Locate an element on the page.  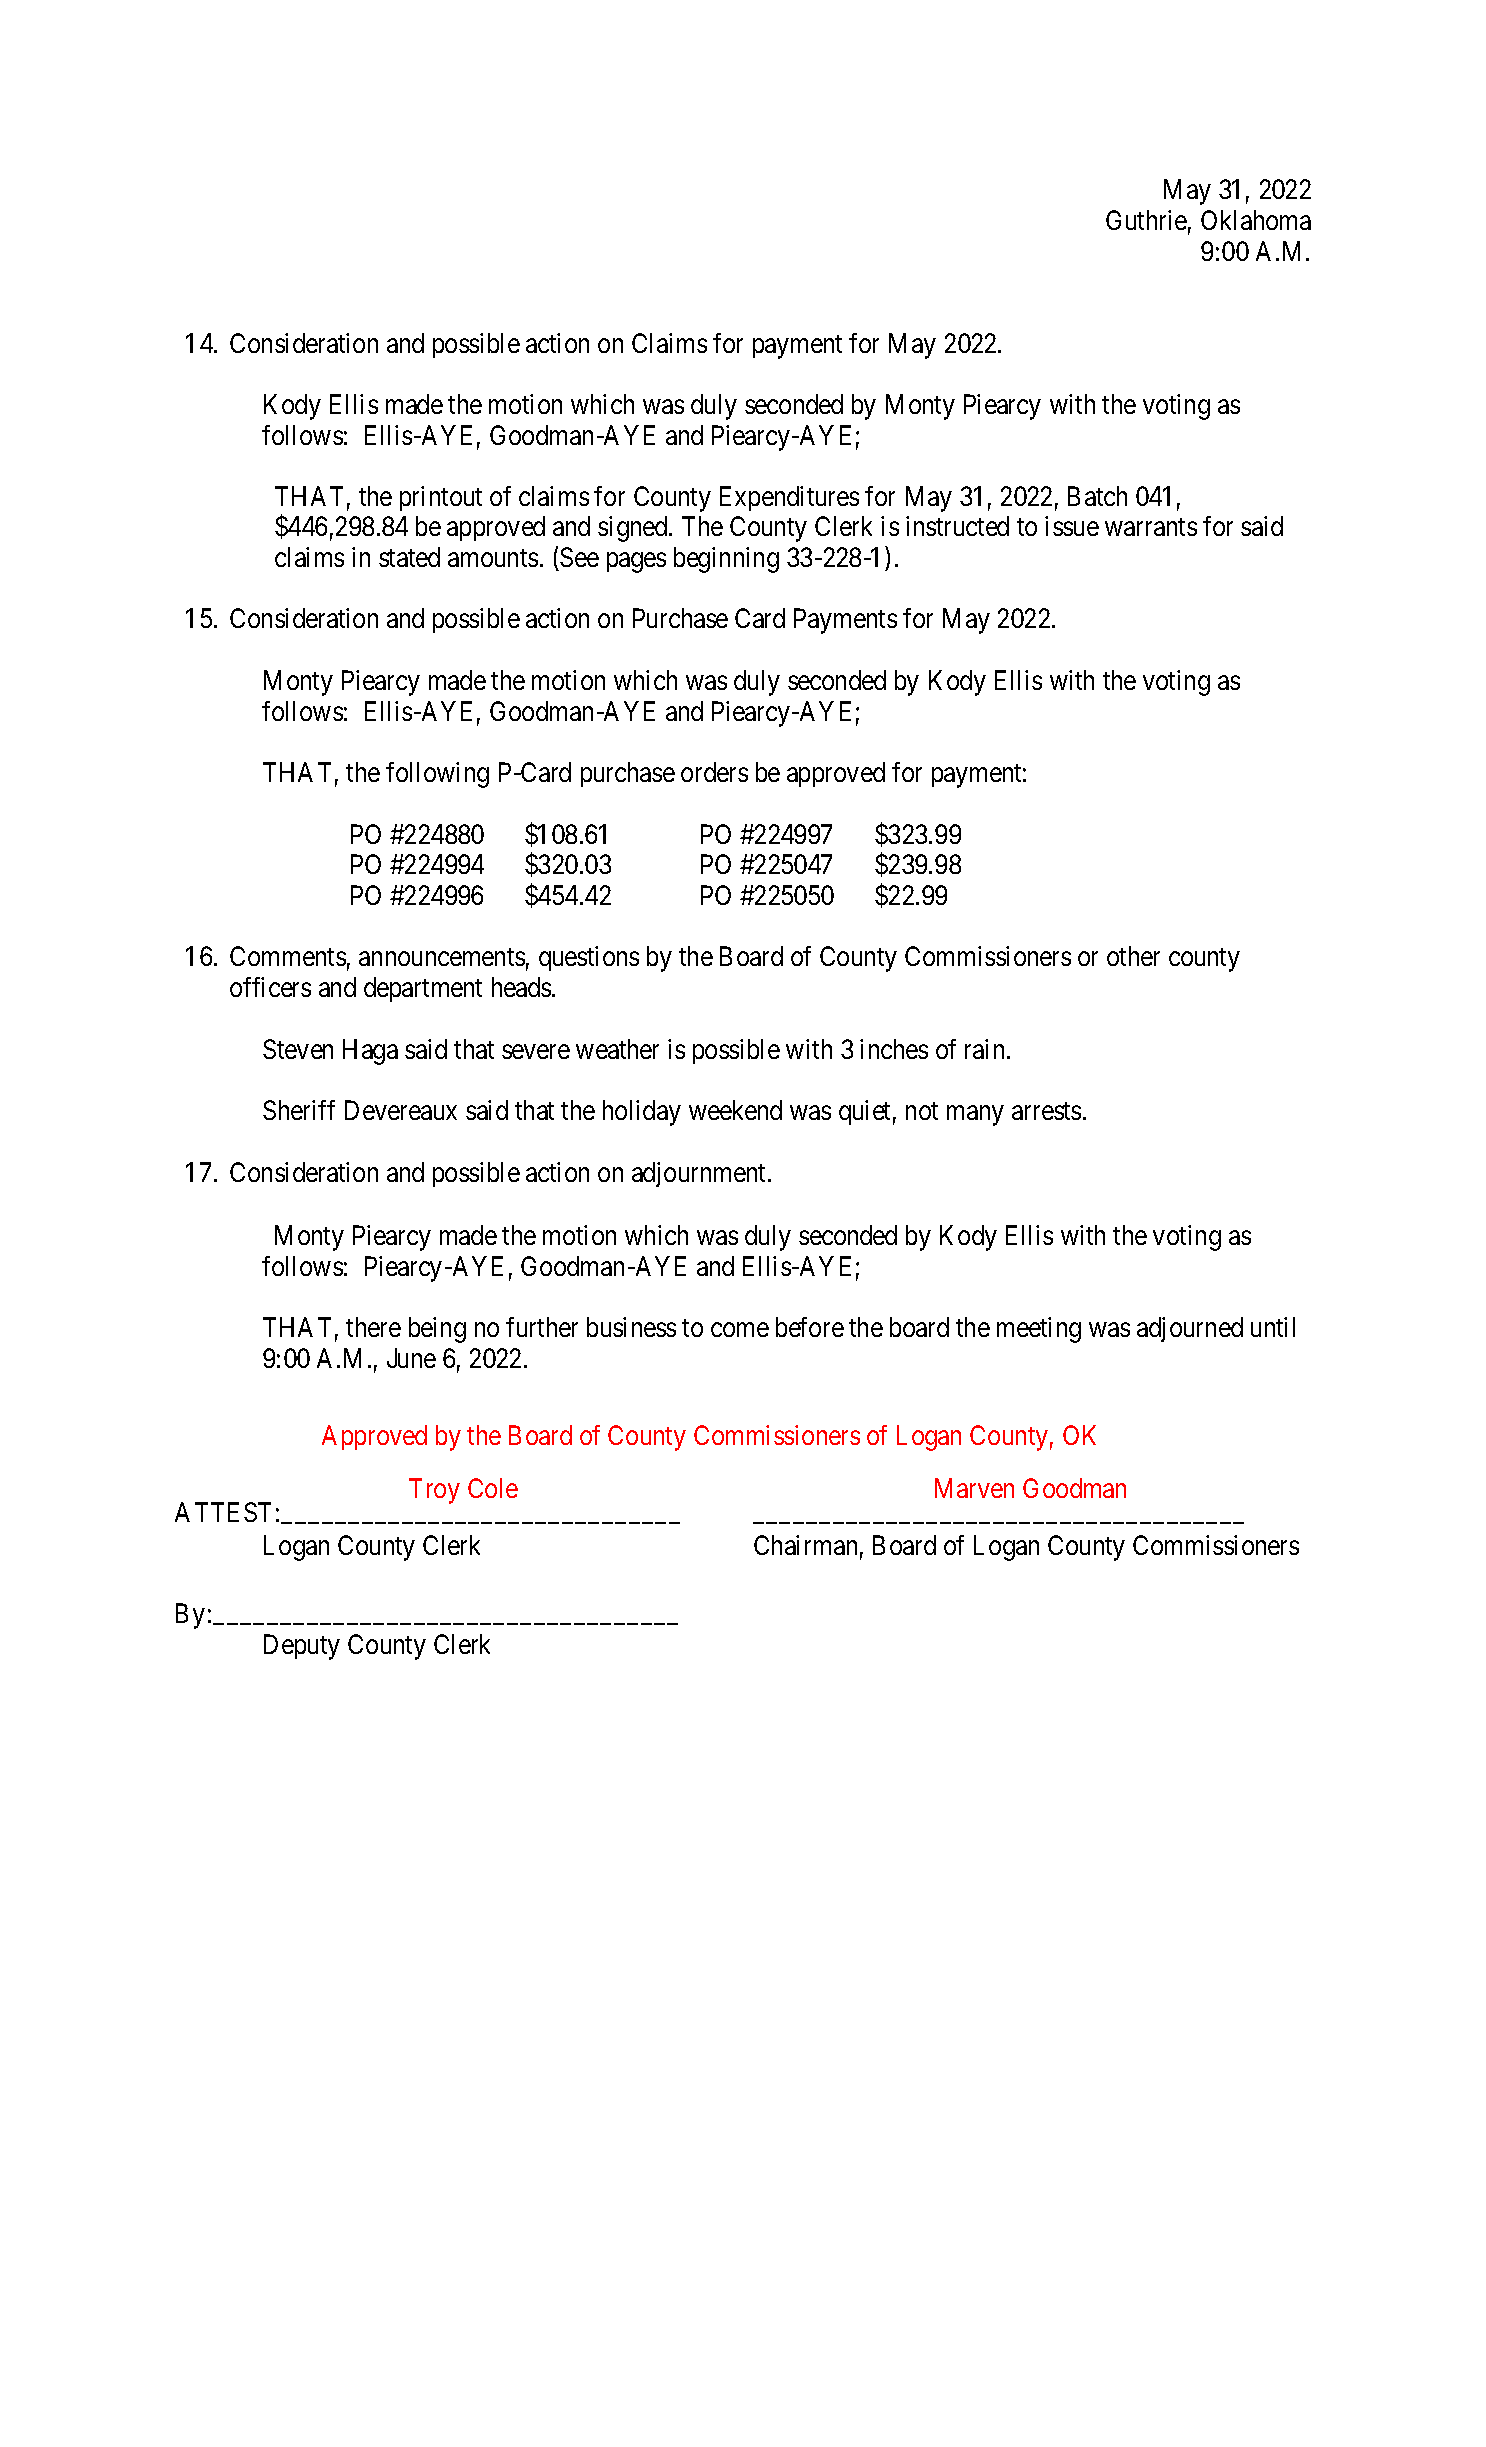
meeting is located at coordinates (1039, 1330).
